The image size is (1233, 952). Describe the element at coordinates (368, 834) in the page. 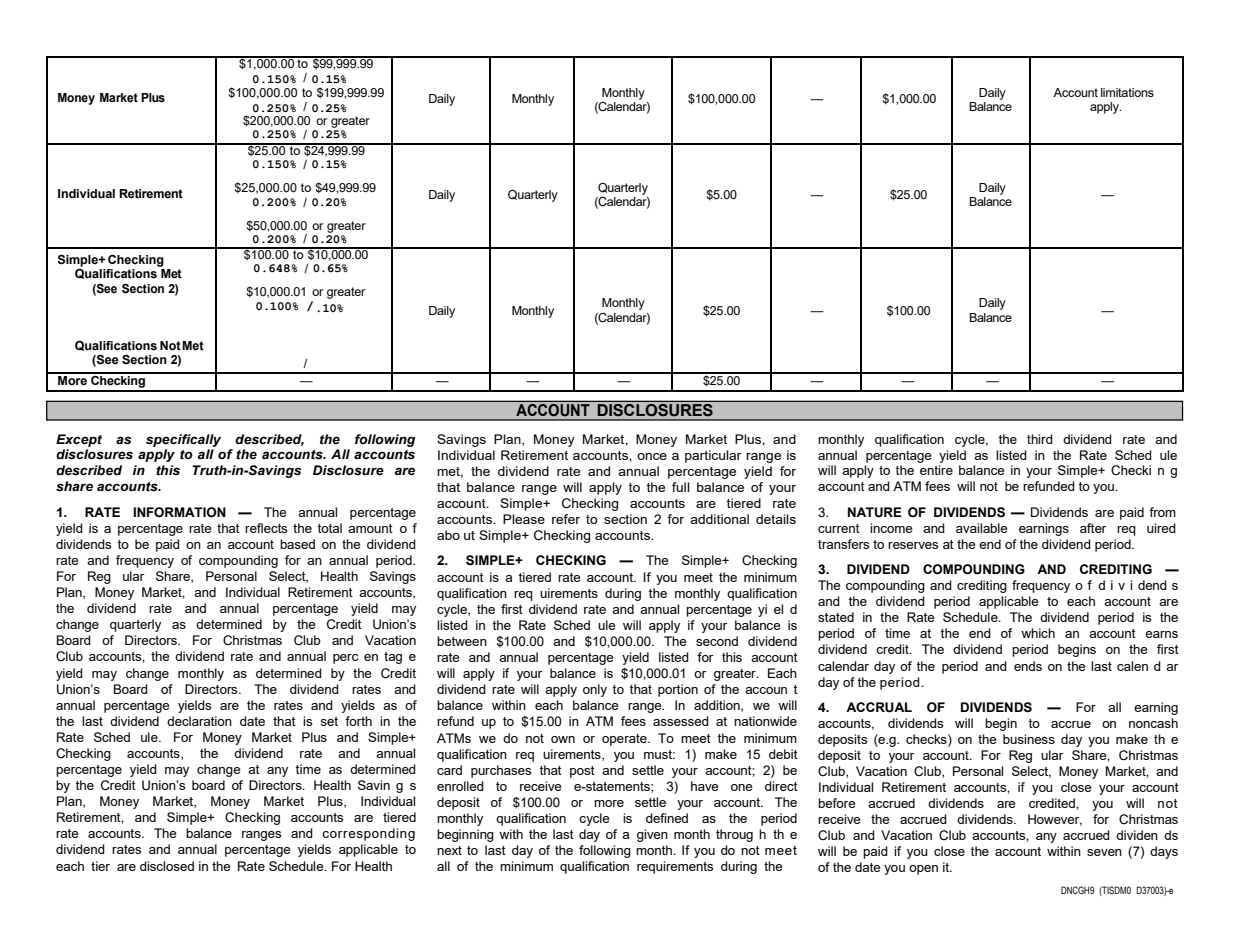

I see `corresponding` at that location.
